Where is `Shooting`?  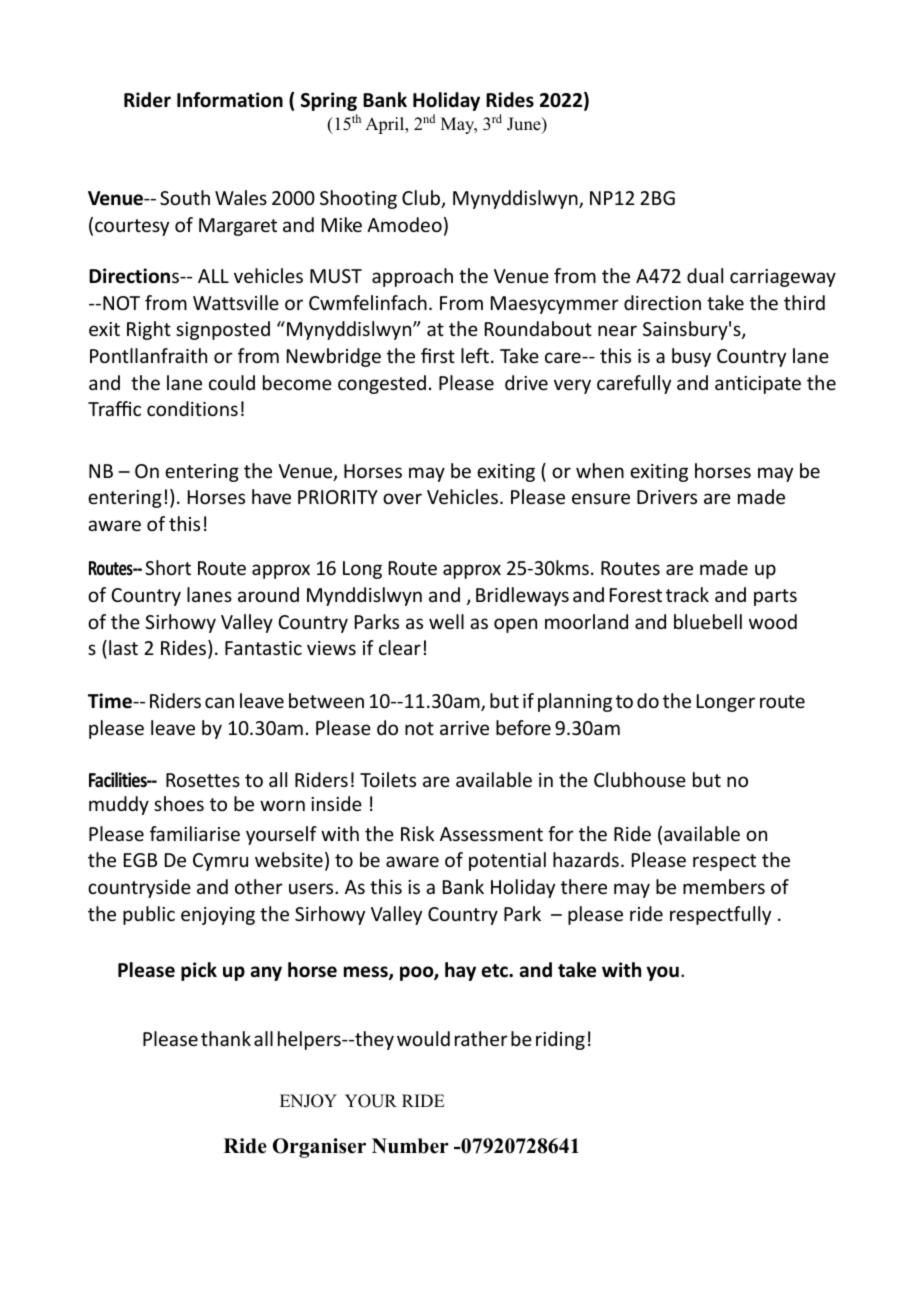
Shooting is located at coordinates (358, 199).
